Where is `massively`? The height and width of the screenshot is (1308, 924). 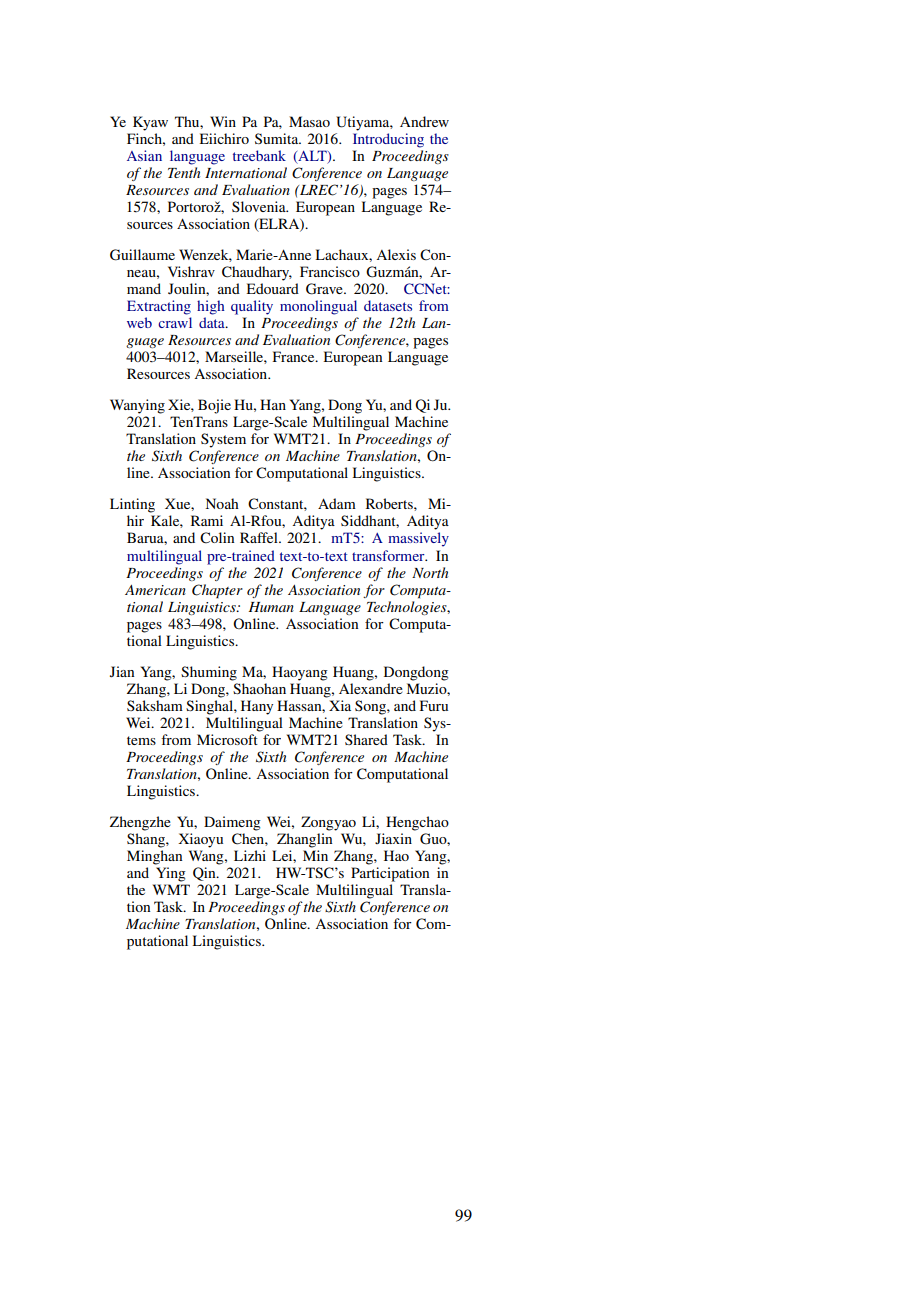 massively is located at coordinates (418, 539).
